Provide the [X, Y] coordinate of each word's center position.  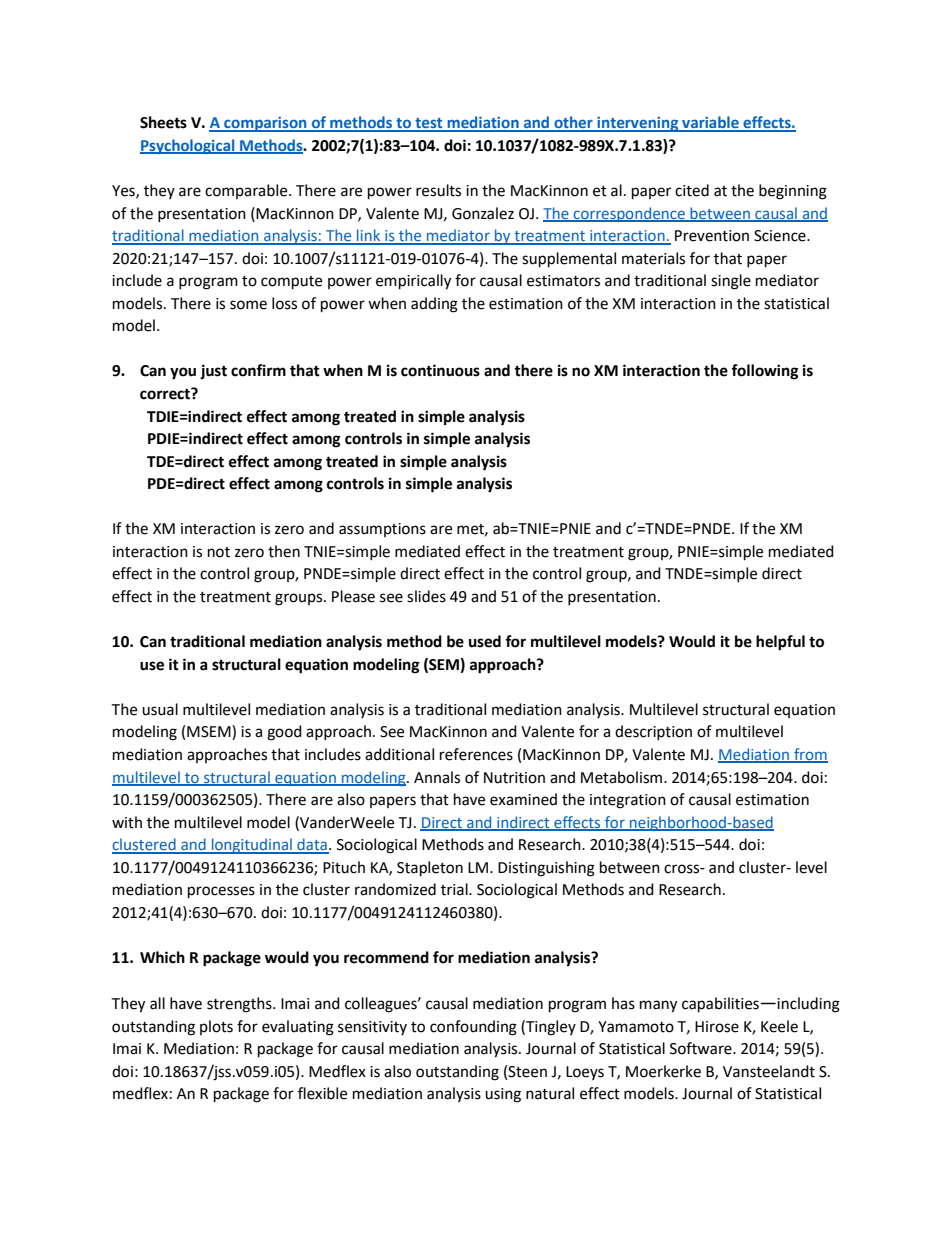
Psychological [188, 146]
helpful [780, 643]
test [429, 124]
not [219, 552]
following [765, 372]
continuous [440, 370]
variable [710, 123]
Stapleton [430, 869]
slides [426, 596]
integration [628, 801]
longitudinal [252, 846]
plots [216, 1027]
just [213, 371]
